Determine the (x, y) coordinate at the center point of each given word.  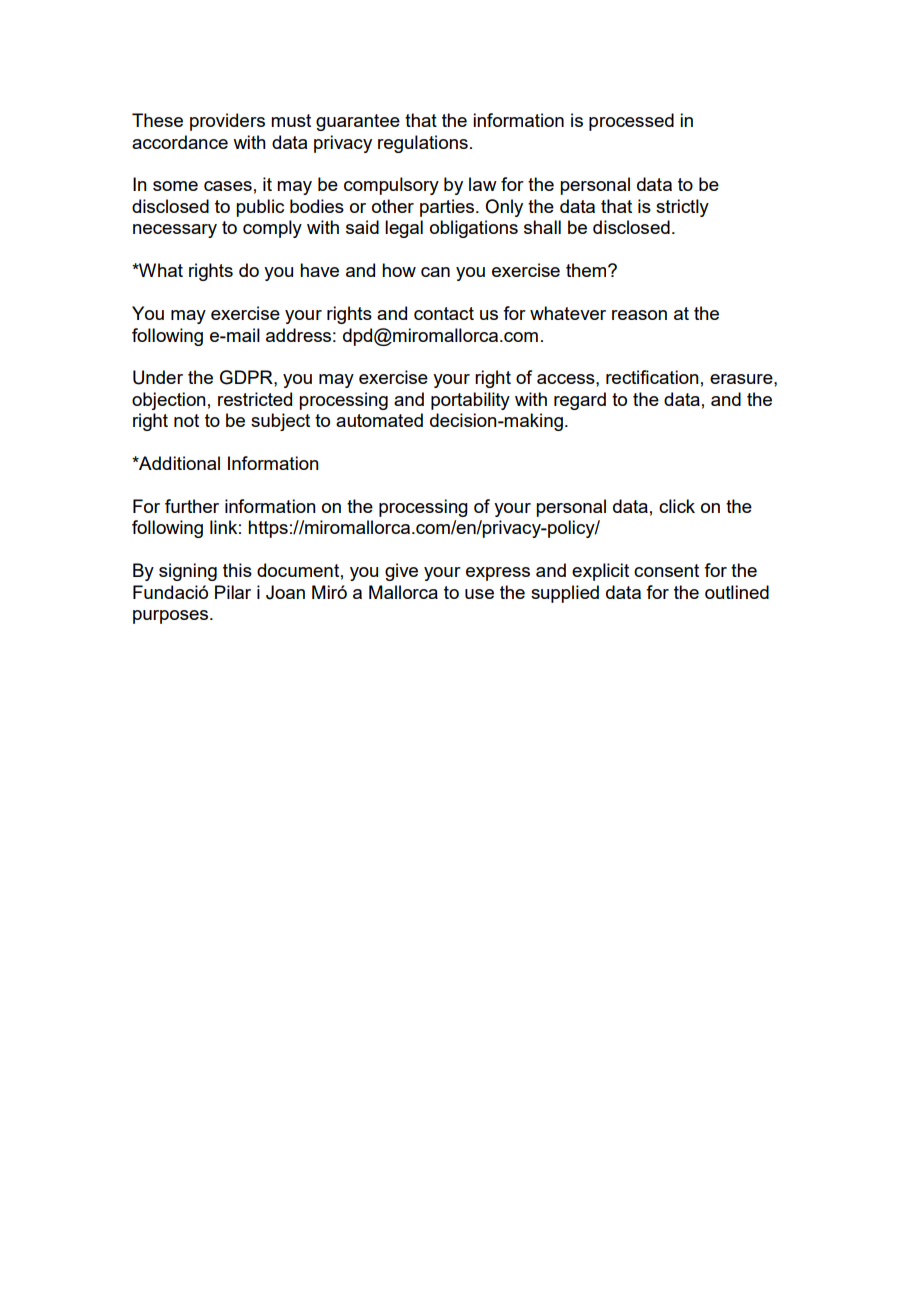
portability (470, 401)
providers (227, 122)
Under (158, 377)
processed (631, 122)
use (479, 594)
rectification (652, 377)
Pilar (233, 592)
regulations (423, 144)
